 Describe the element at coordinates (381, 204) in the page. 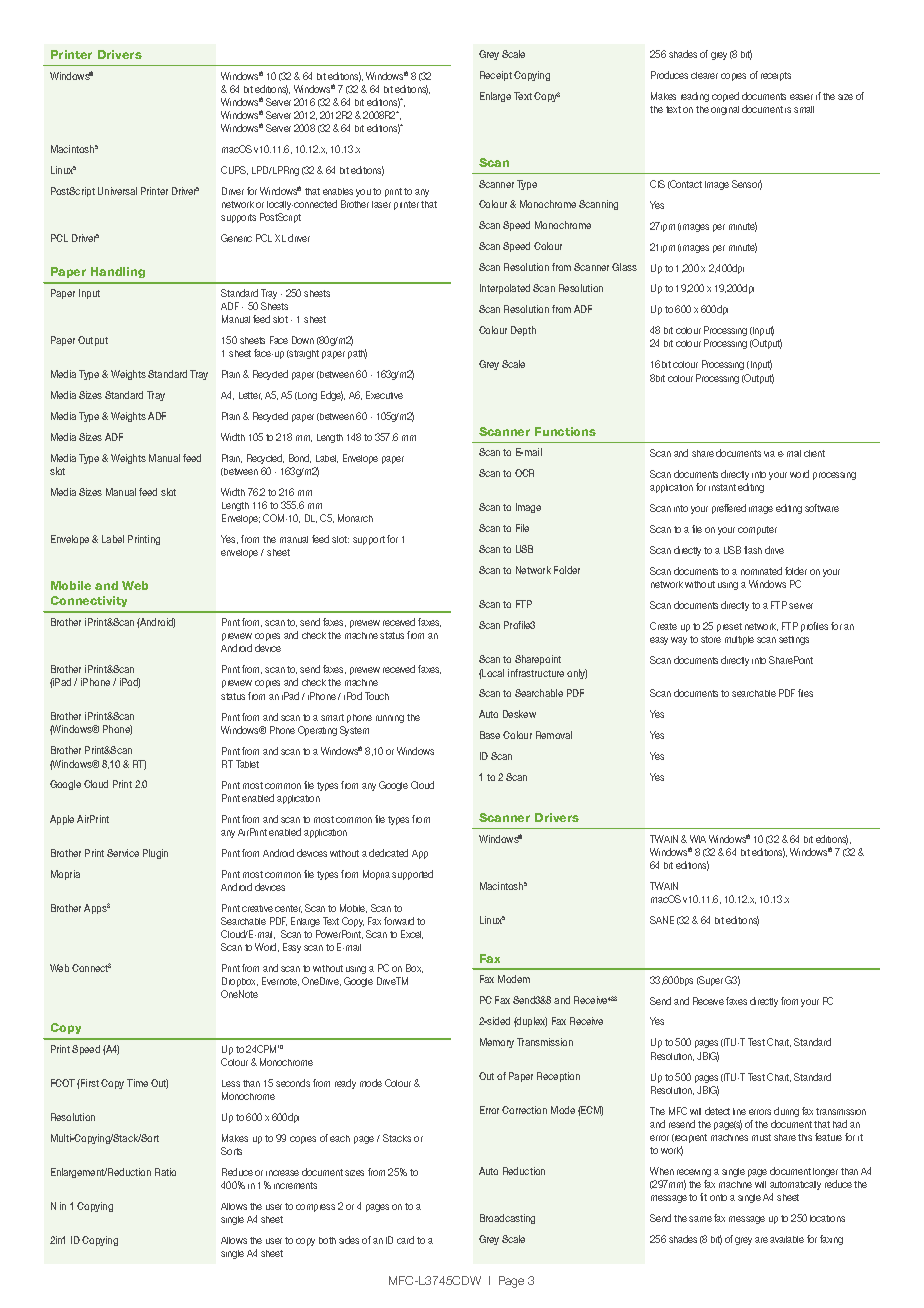

I see `laser` at that location.
